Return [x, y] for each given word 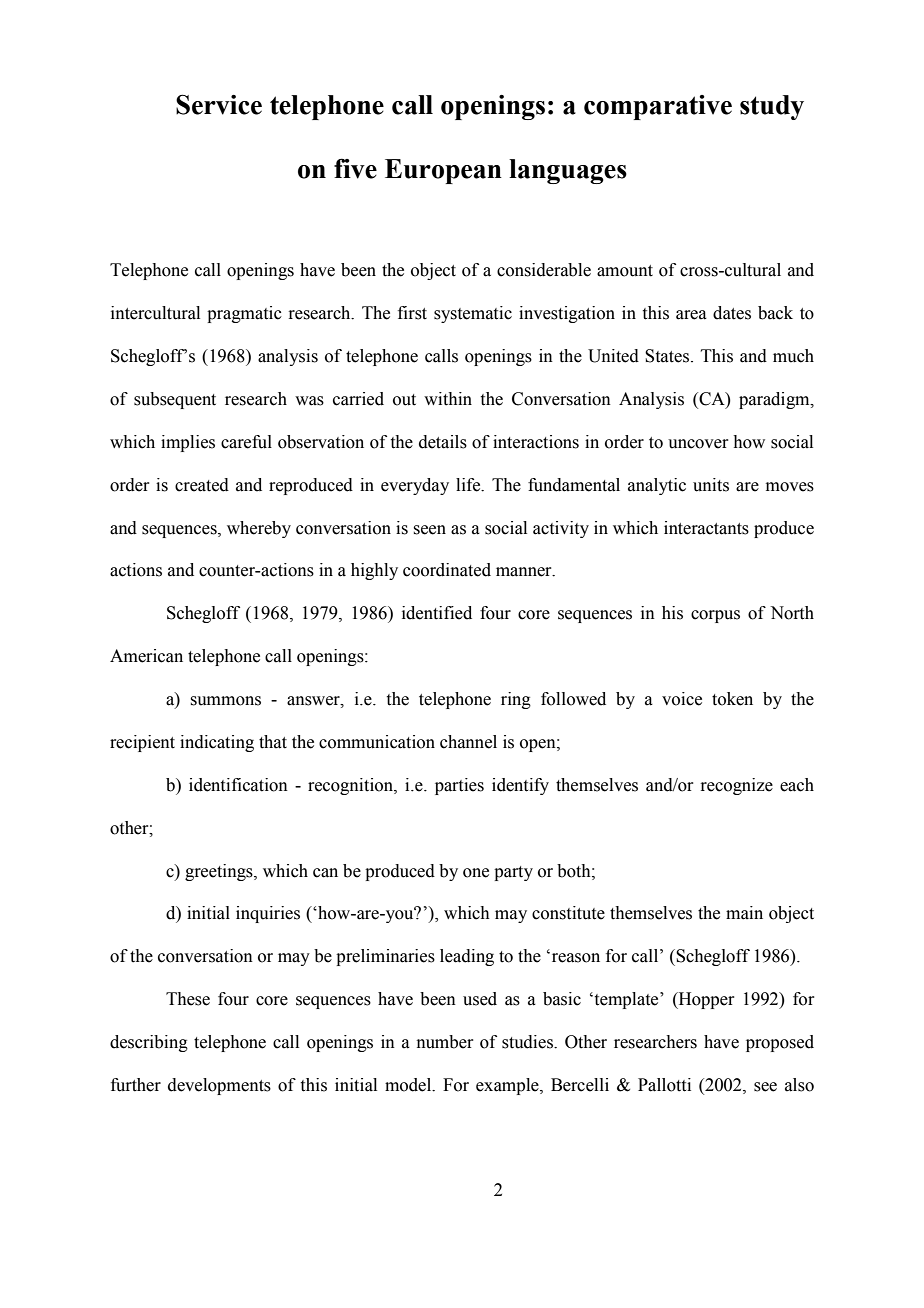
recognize [736, 786]
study [772, 107]
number [445, 1042]
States [668, 356]
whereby [259, 529]
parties [459, 786]
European [443, 171]
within [448, 399]
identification [238, 785]
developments [219, 1086]
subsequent [175, 400]
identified [437, 613]
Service [219, 104]
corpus [715, 616]
